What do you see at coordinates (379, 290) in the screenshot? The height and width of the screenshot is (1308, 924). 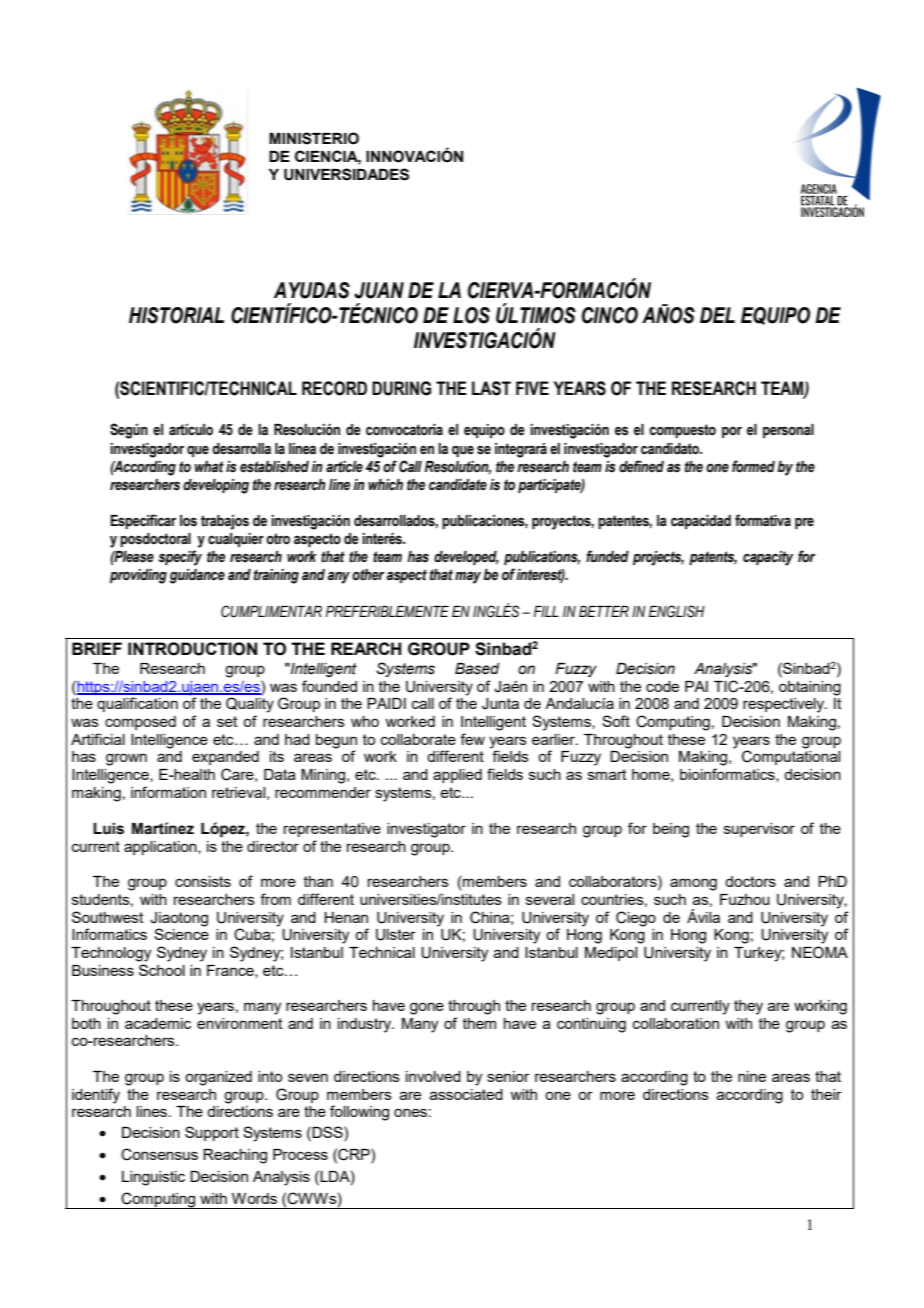 I see `JUAN` at bounding box center [379, 290].
